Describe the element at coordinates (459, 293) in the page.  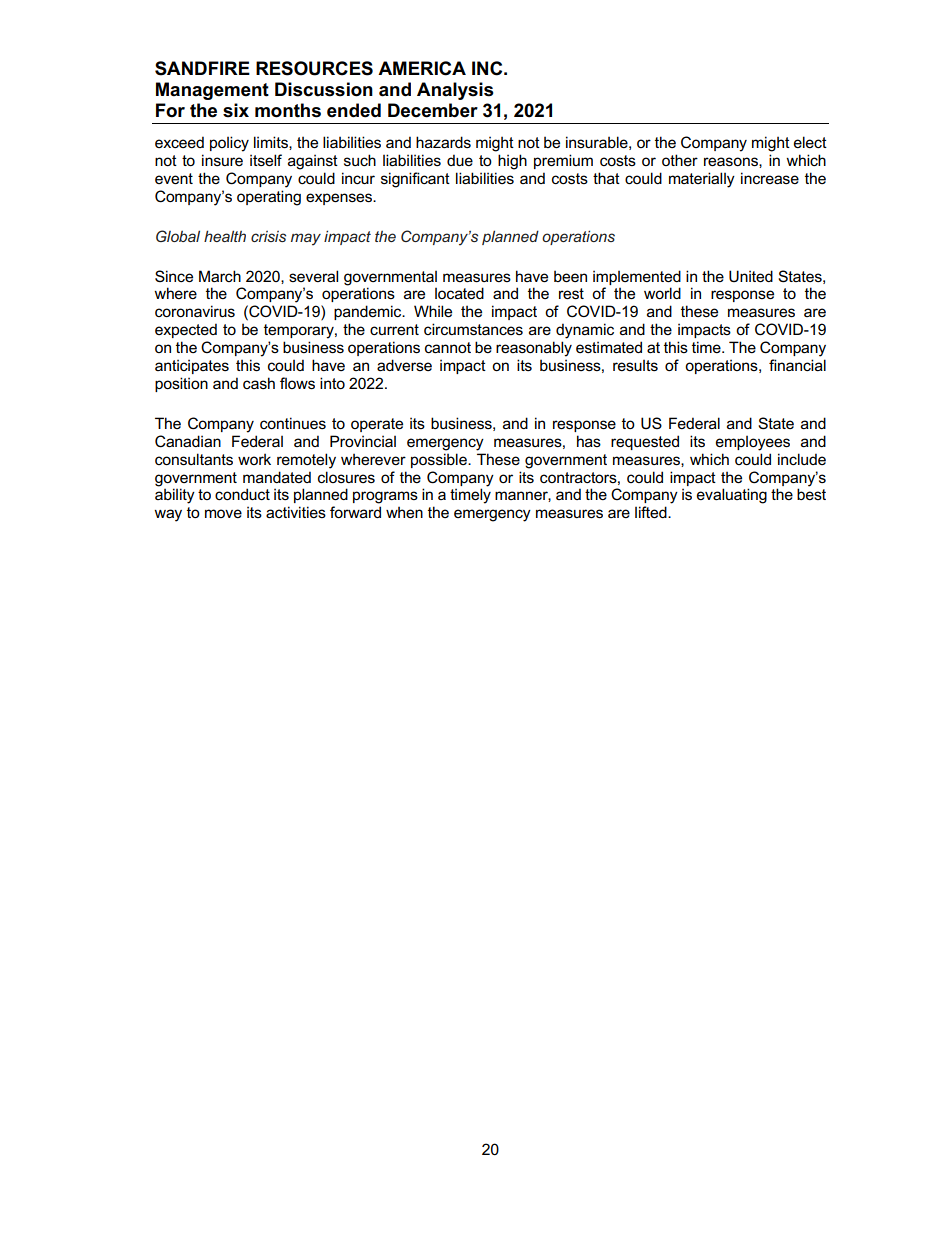
I see `located` at that location.
